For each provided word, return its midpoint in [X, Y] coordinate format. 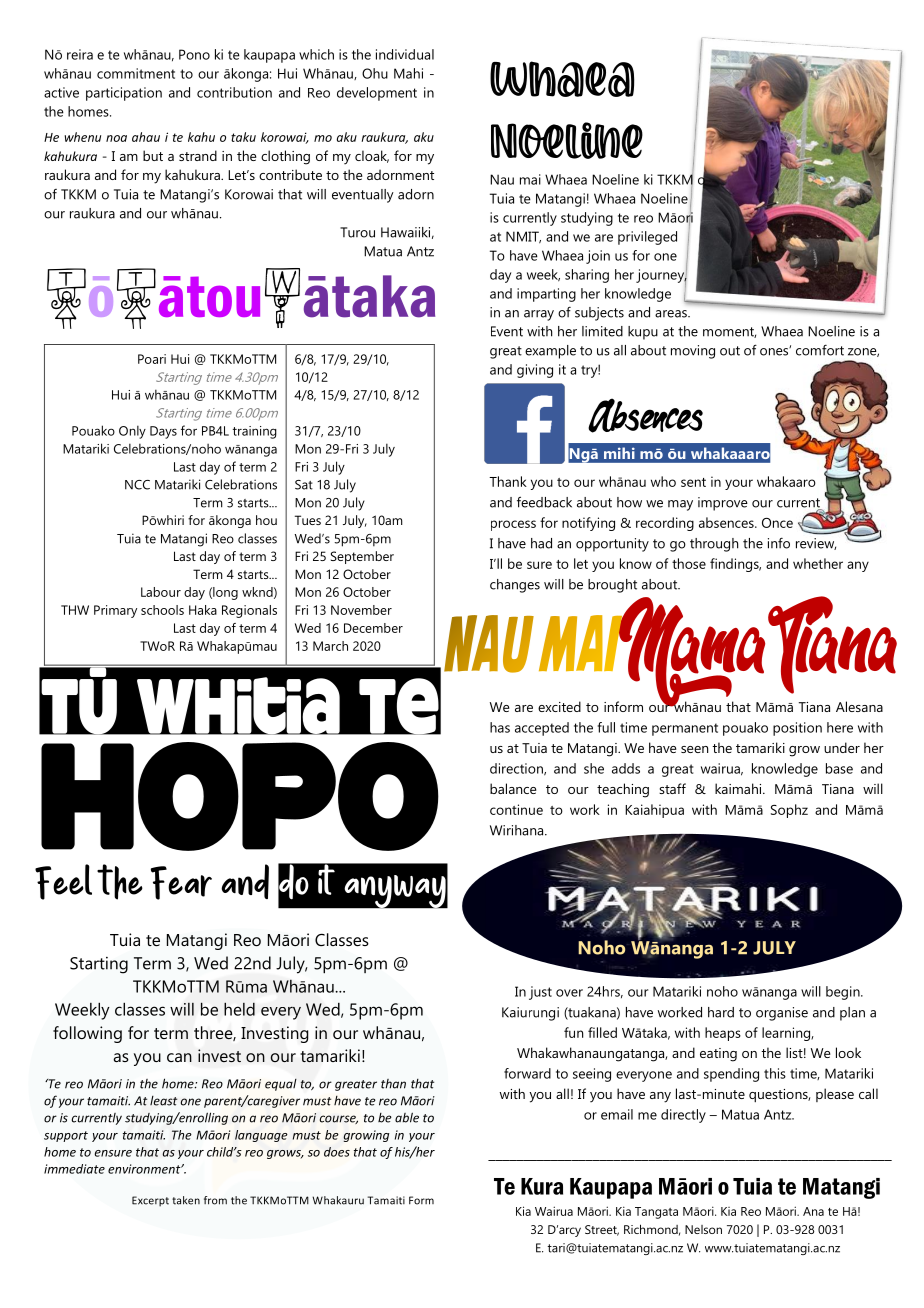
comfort [820, 350]
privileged [647, 238]
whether [818, 563]
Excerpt [150, 1201]
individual [405, 54]
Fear [181, 883]
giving [535, 371]
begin [844, 993]
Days [163, 432]
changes [515, 586]
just [540, 993]
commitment [136, 73]
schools [162, 610]
